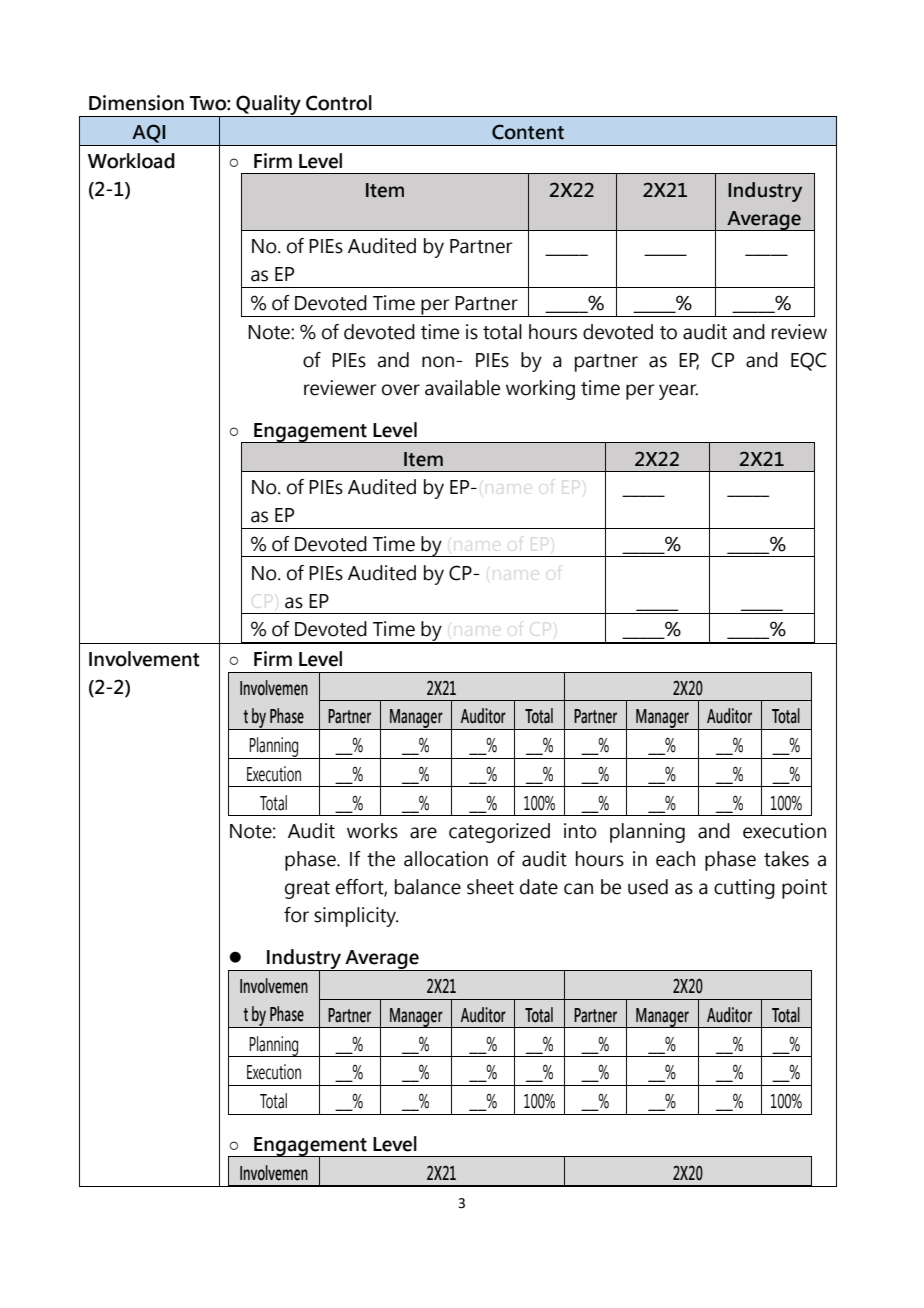 This screenshot has width=924, height=1308. I want to click on Content, so click(528, 132).
